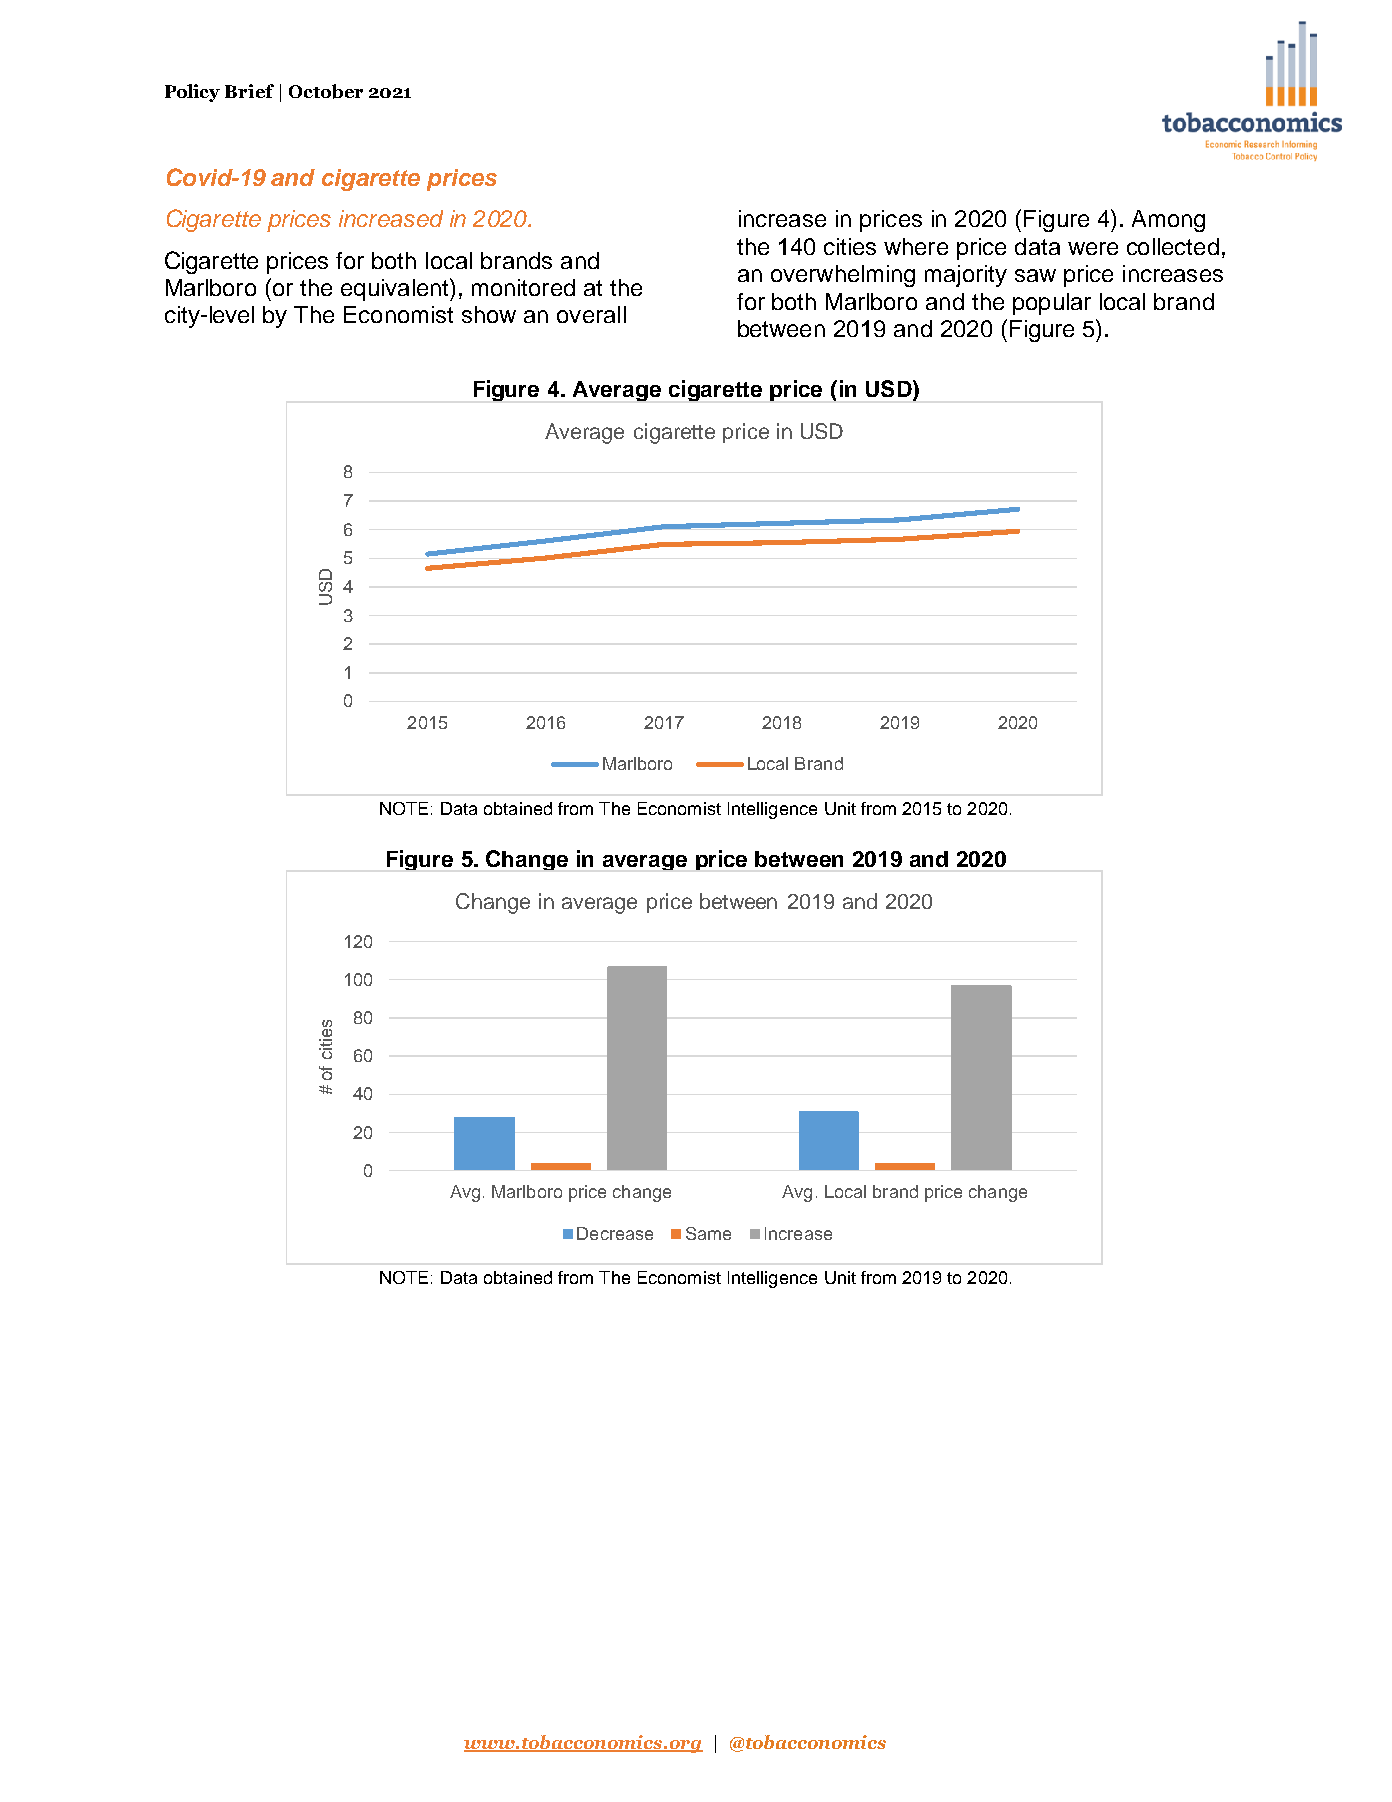 This screenshot has width=1392, height=1802. I want to click on saw, so click(1035, 275).
